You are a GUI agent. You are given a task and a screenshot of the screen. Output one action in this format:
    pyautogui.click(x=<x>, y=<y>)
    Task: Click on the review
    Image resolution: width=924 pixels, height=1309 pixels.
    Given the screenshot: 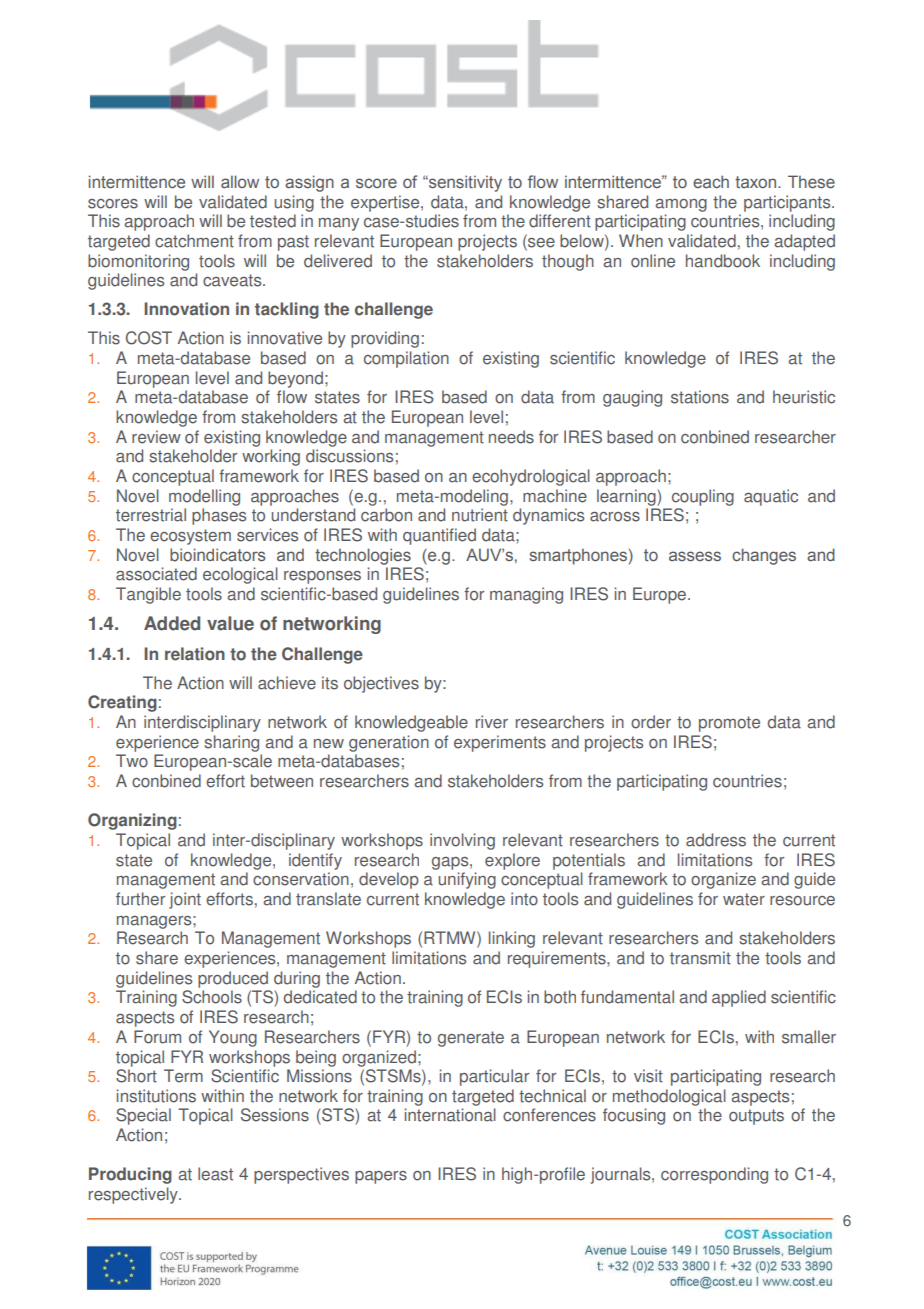 What is the action you would take?
    pyautogui.click(x=156, y=437)
